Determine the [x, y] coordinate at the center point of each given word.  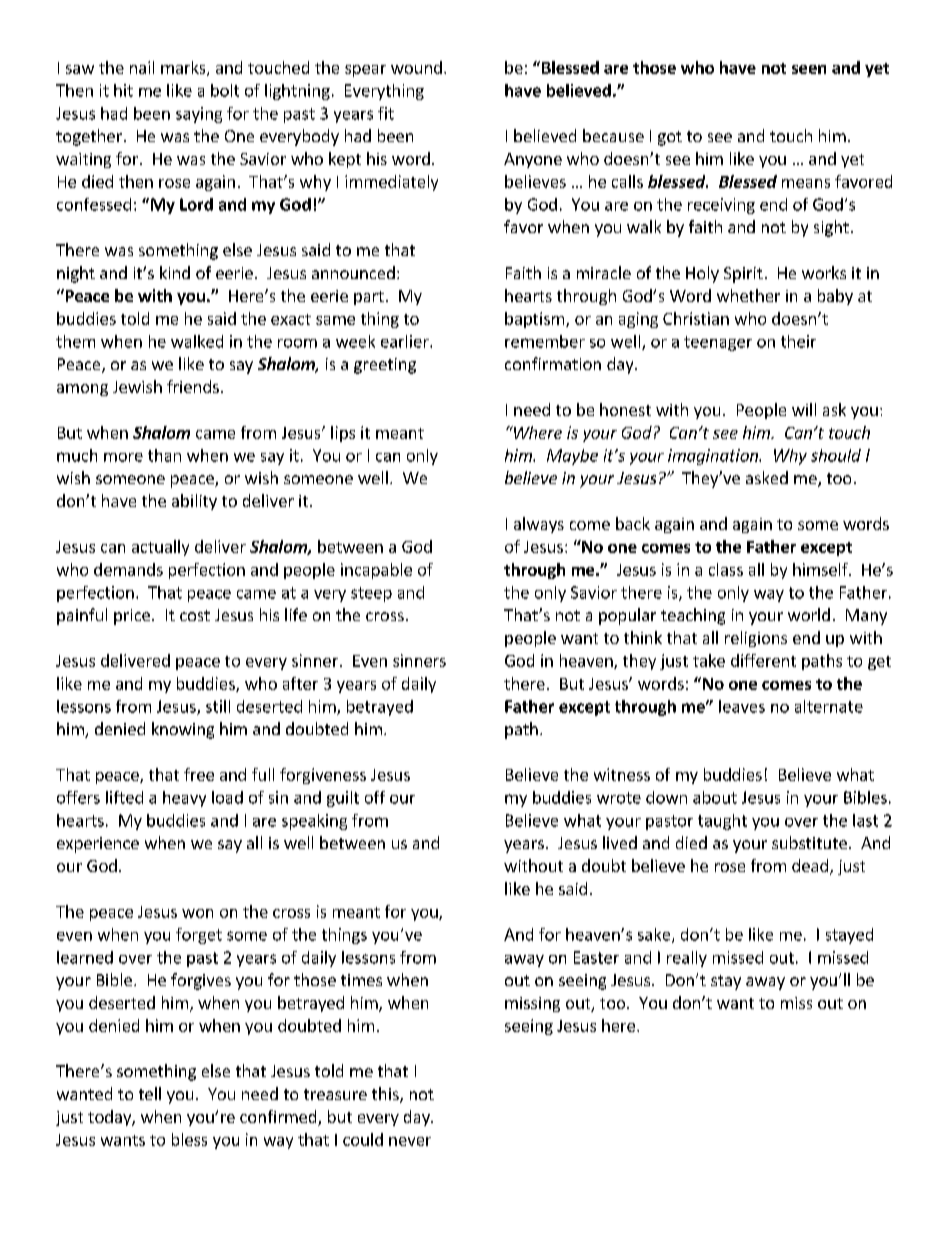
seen [809, 69]
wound [416, 67]
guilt [343, 799]
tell [150, 1093]
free [199, 774]
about [715, 797]
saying [199, 115]
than [164, 455]
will [804, 409]
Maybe [572, 457]
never [410, 1141]
